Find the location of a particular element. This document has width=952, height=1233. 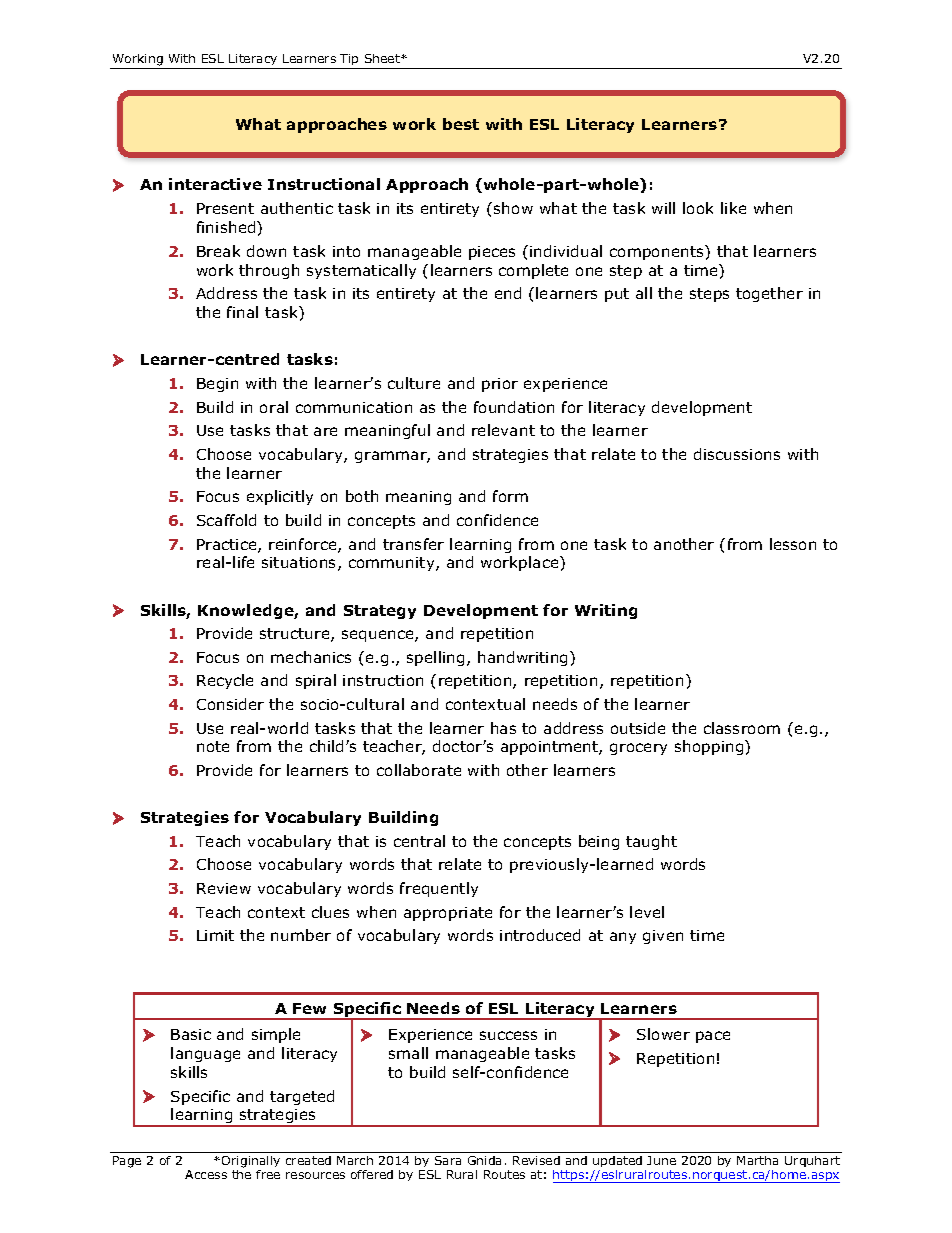

Review is located at coordinates (224, 888).
